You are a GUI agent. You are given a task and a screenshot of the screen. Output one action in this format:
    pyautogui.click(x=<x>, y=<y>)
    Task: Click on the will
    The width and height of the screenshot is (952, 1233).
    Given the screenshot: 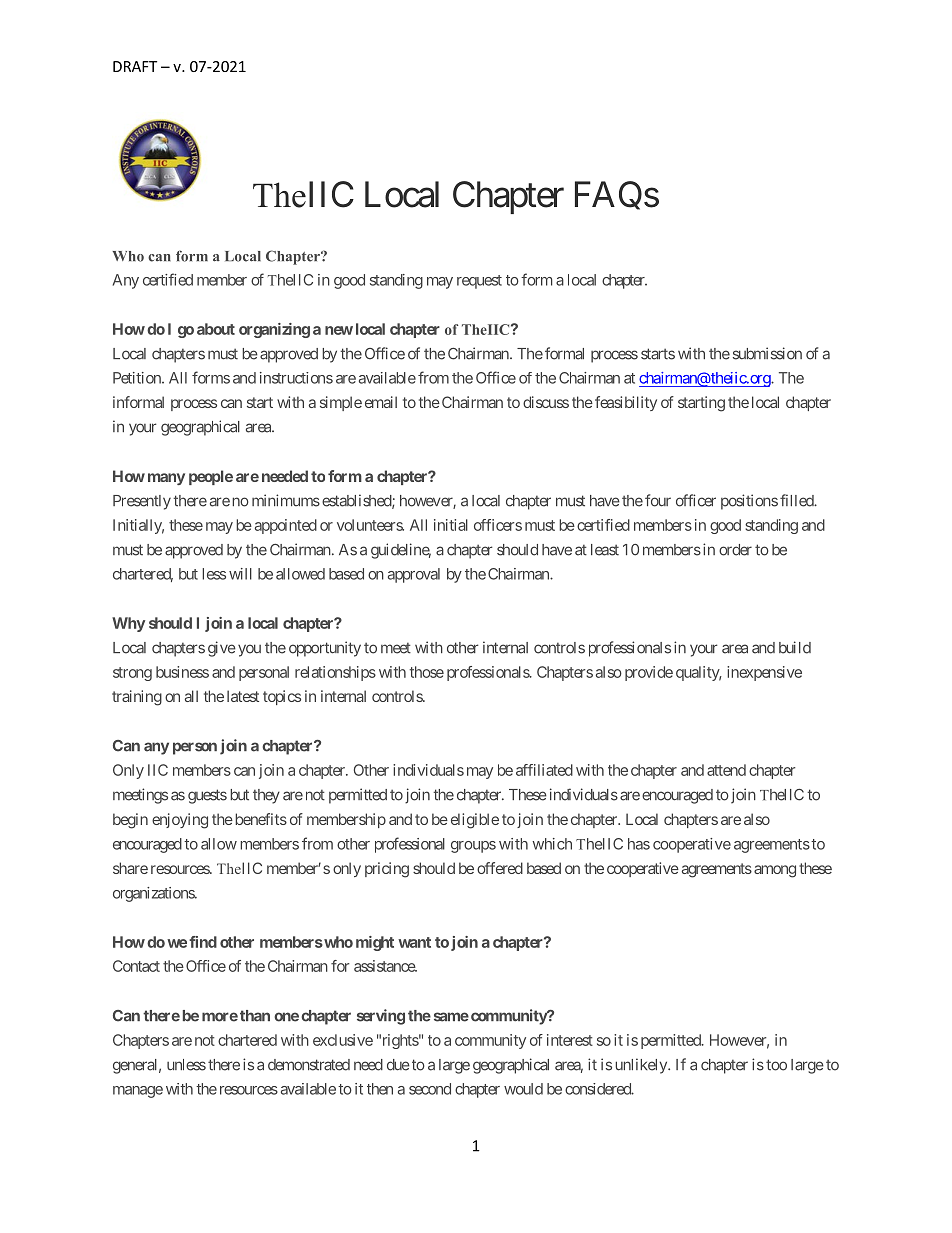 What is the action you would take?
    pyautogui.click(x=240, y=574)
